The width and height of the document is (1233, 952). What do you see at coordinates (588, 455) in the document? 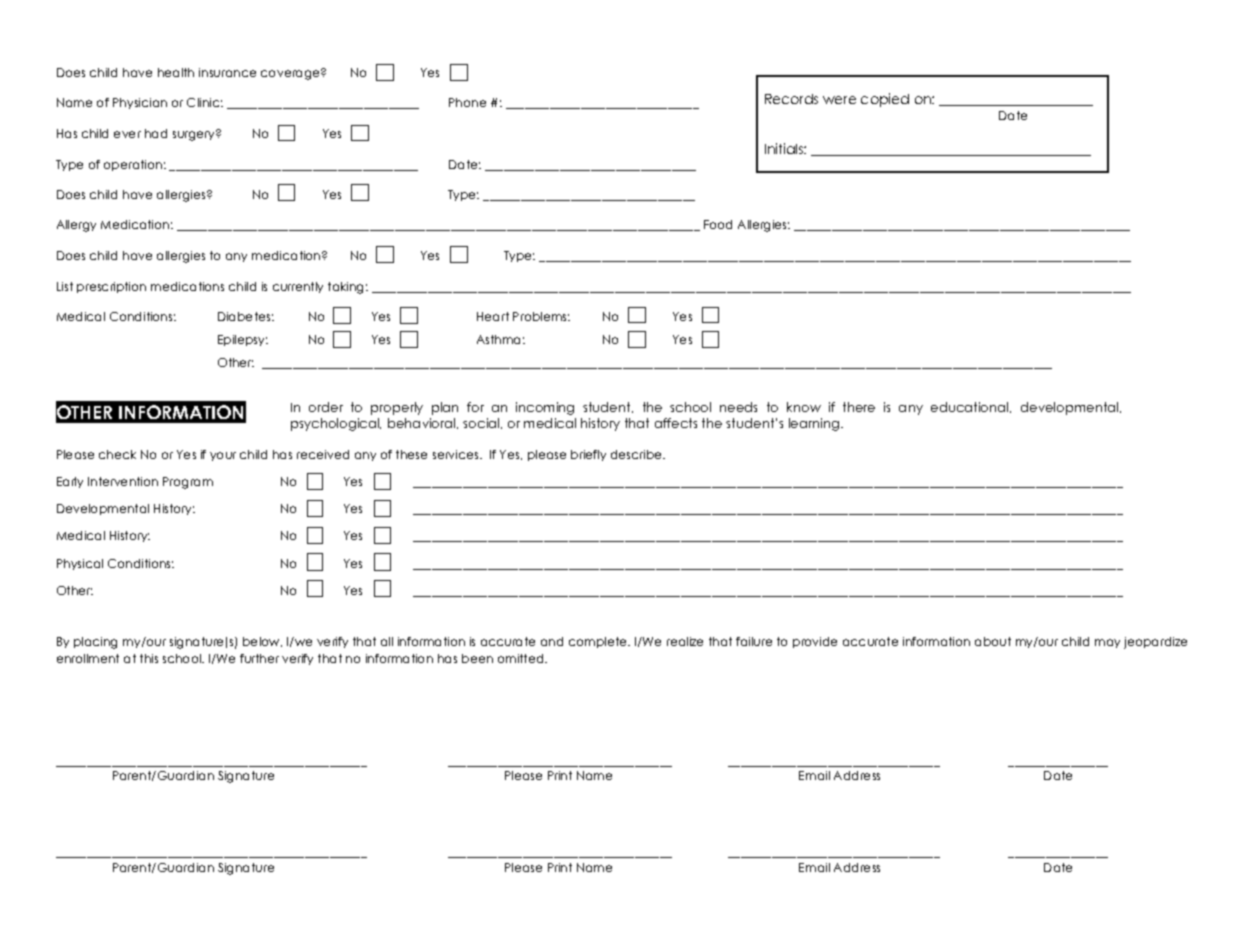
I see `briefly` at bounding box center [588, 455].
